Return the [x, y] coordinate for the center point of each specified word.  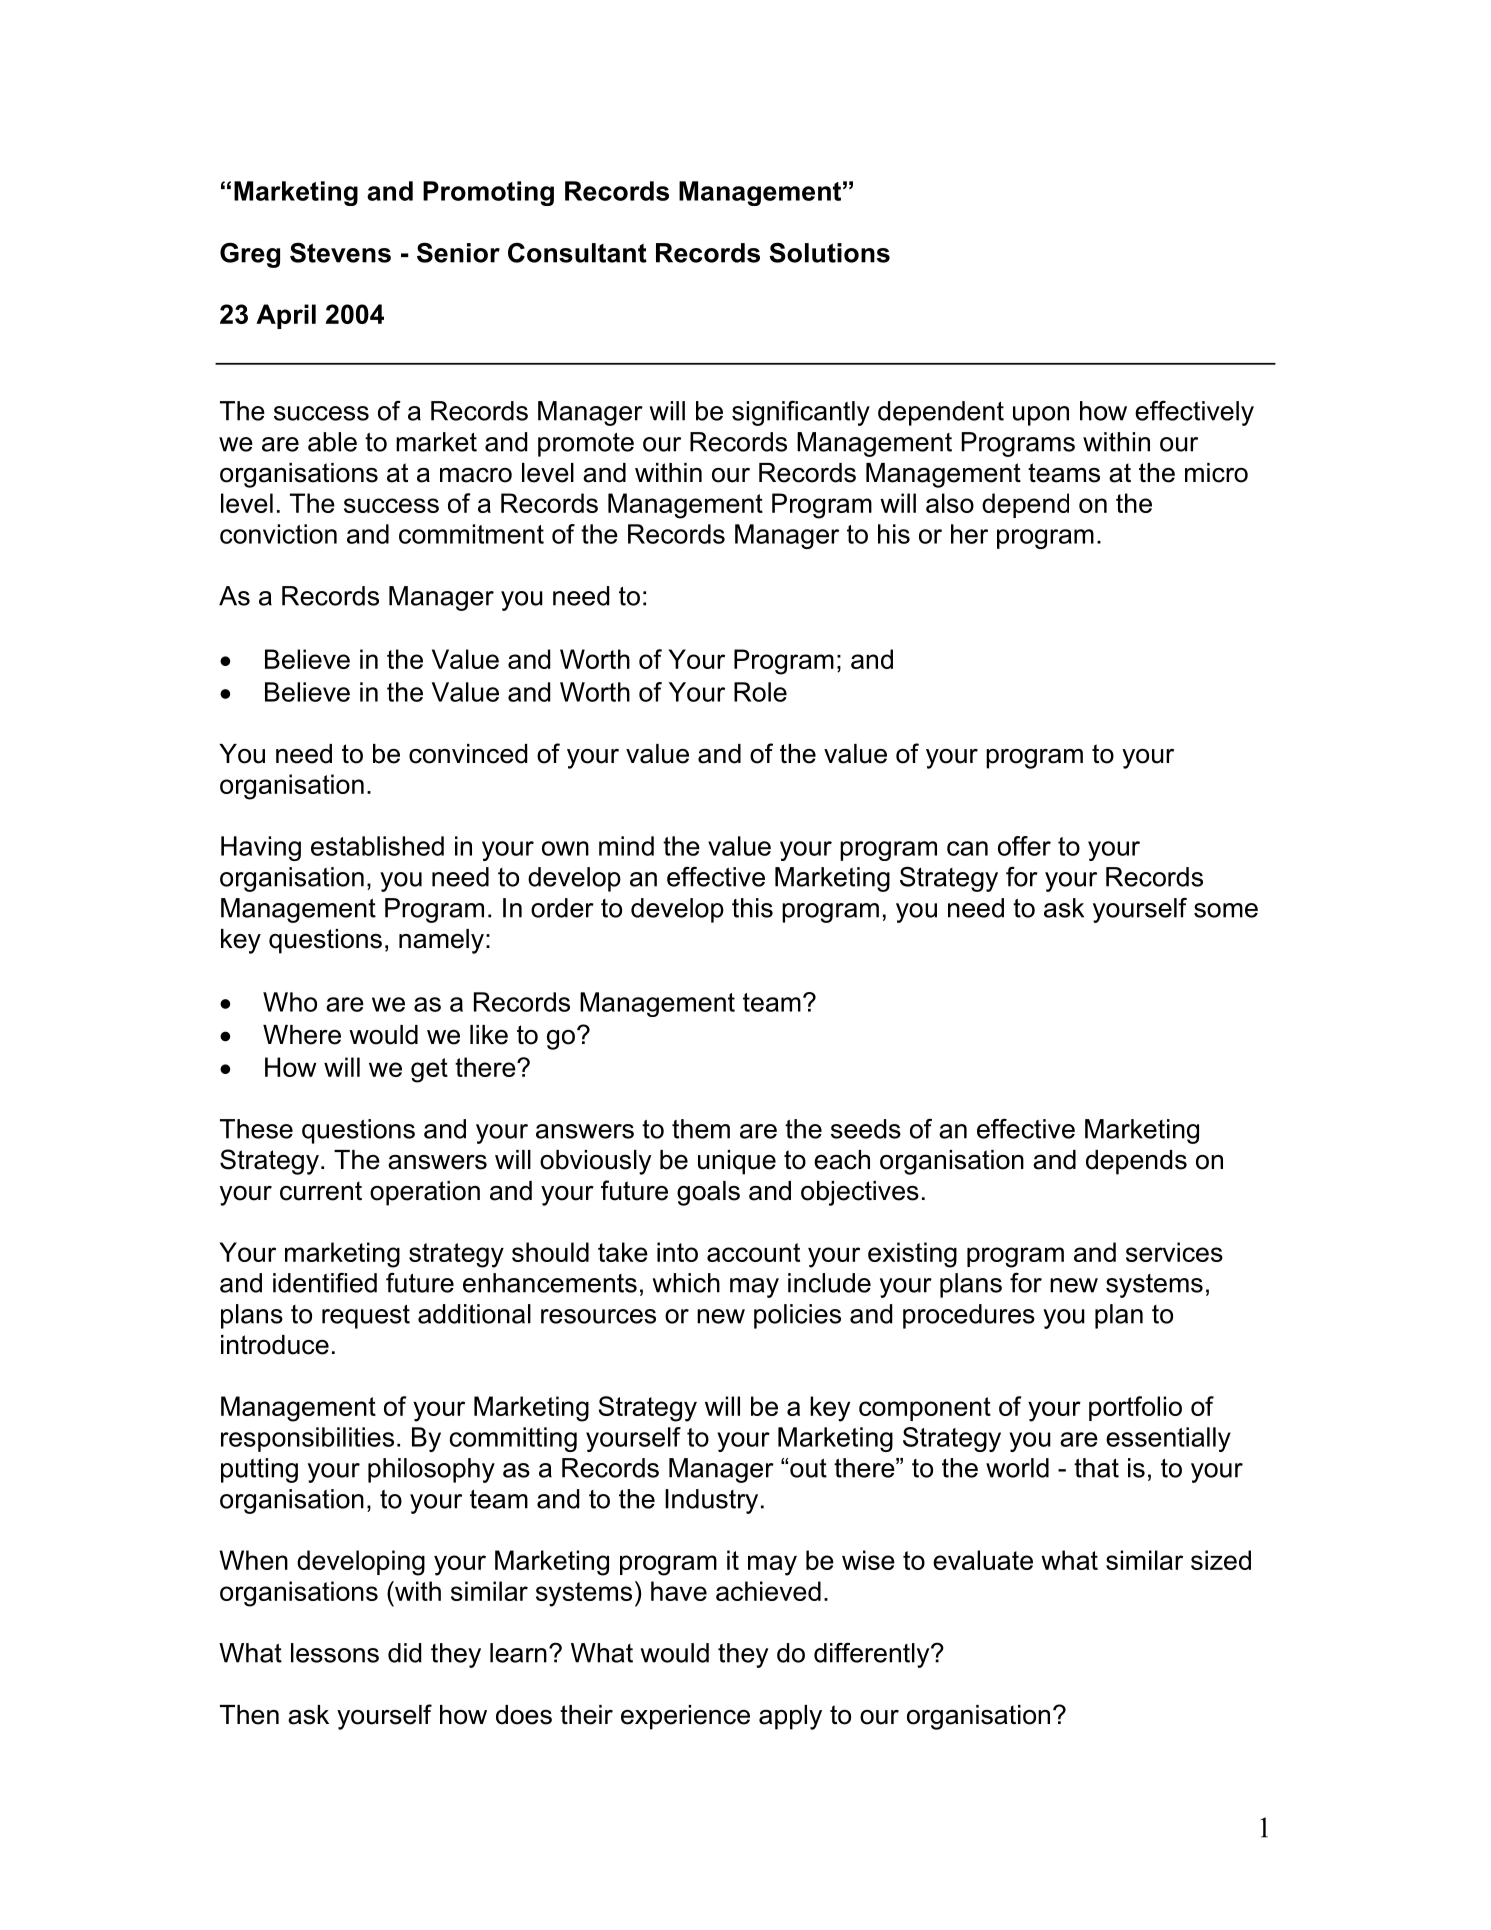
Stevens [340, 253]
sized [1221, 1560]
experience [685, 1717]
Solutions [830, 252]
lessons [335, 1653]
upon [1041, 416]
